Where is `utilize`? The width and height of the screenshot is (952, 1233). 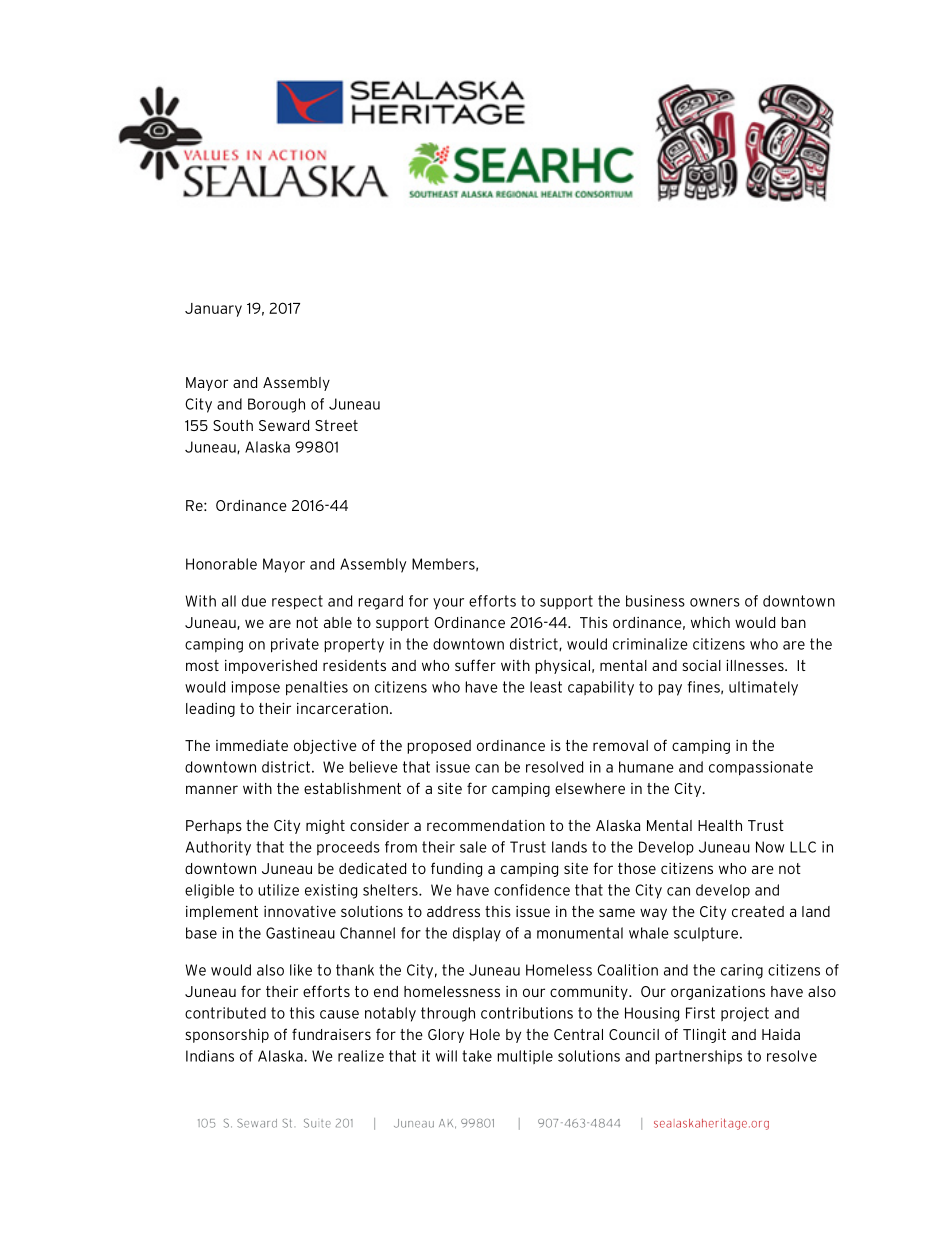
utilize is located at coordinates (278, 890).
